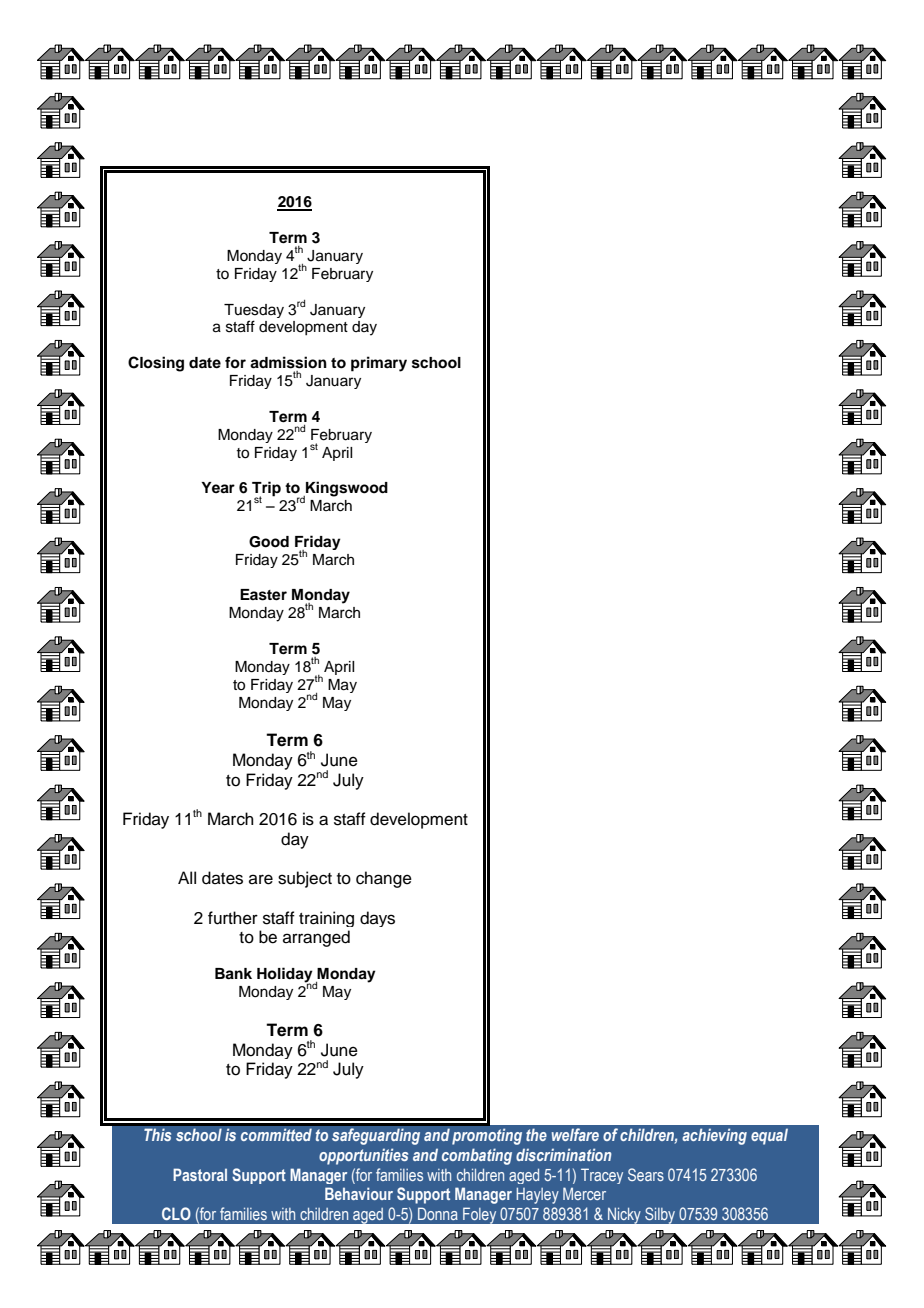 This screenshot has width=924, height=1308. Describe the element at coordinates (263, 595) in the screenshot. I see `Easter` at that location.
